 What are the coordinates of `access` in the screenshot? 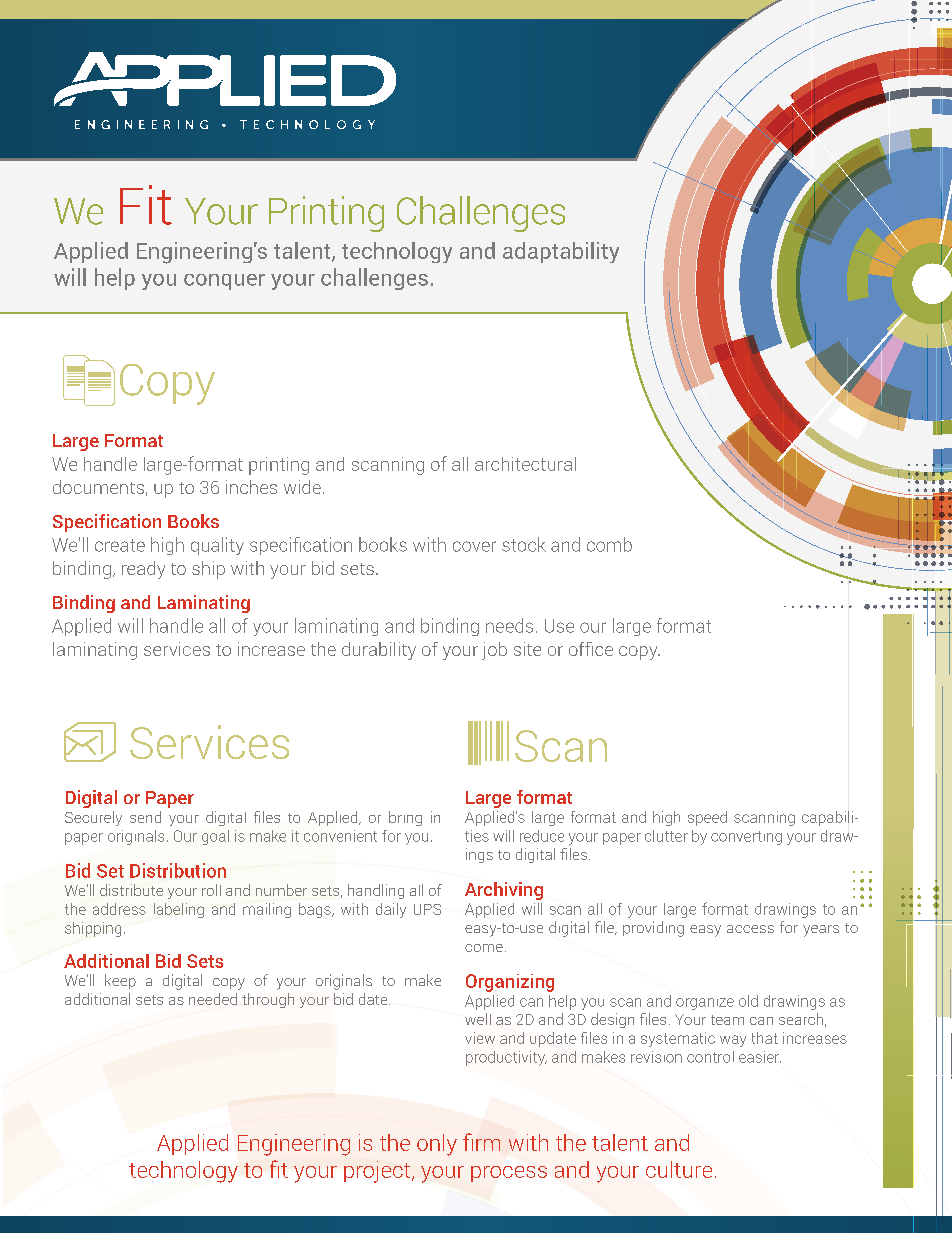 It's located at (750, 929).
